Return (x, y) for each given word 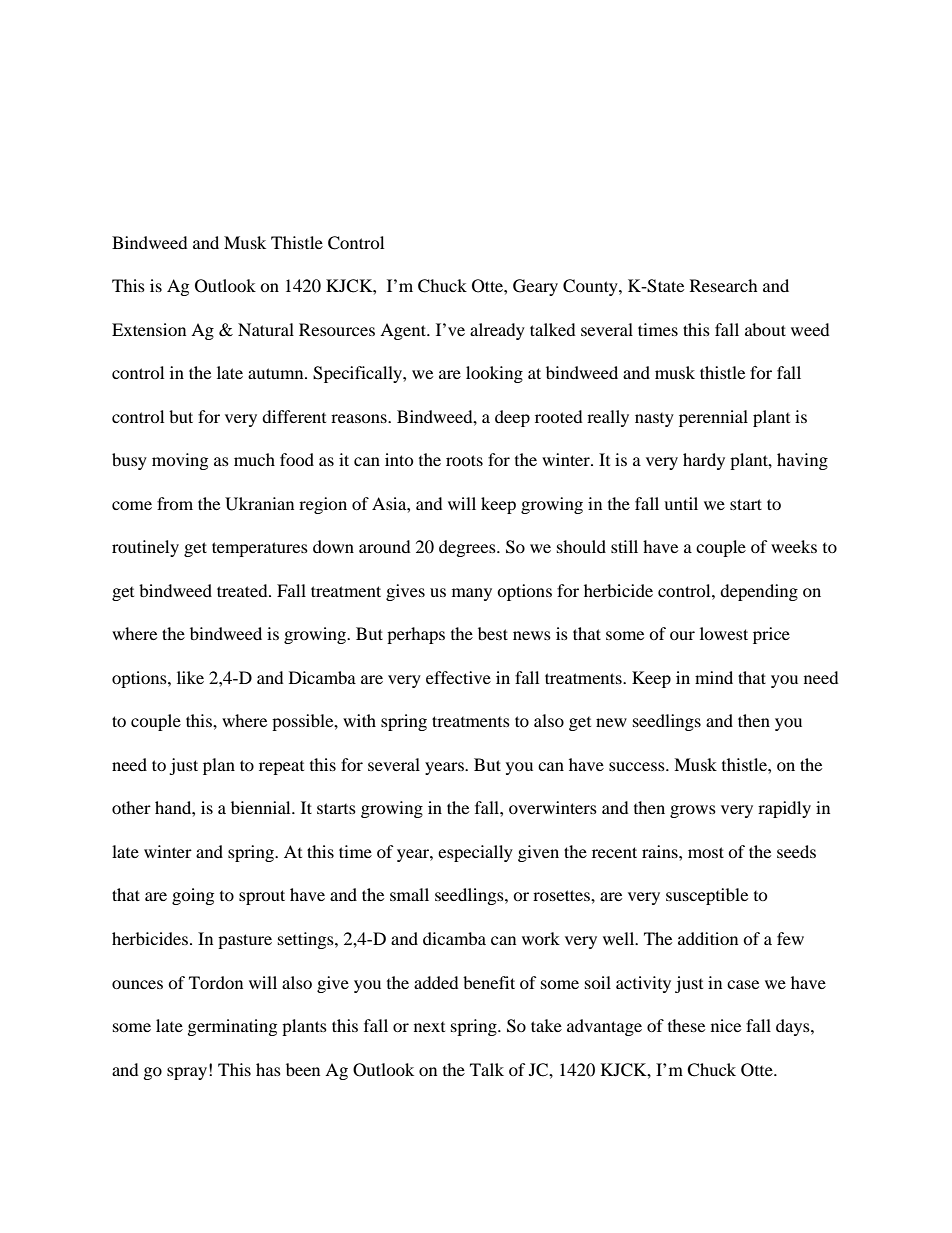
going (193, 896)
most (706, 852)
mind (714, 677)
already (497, 331)
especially (475, 853)
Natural (266, 329)
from (175, 503)
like (190, 677)
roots (464, 460)
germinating (232, 1027)
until (681, 503)
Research (724, 285)
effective (458, 677)
